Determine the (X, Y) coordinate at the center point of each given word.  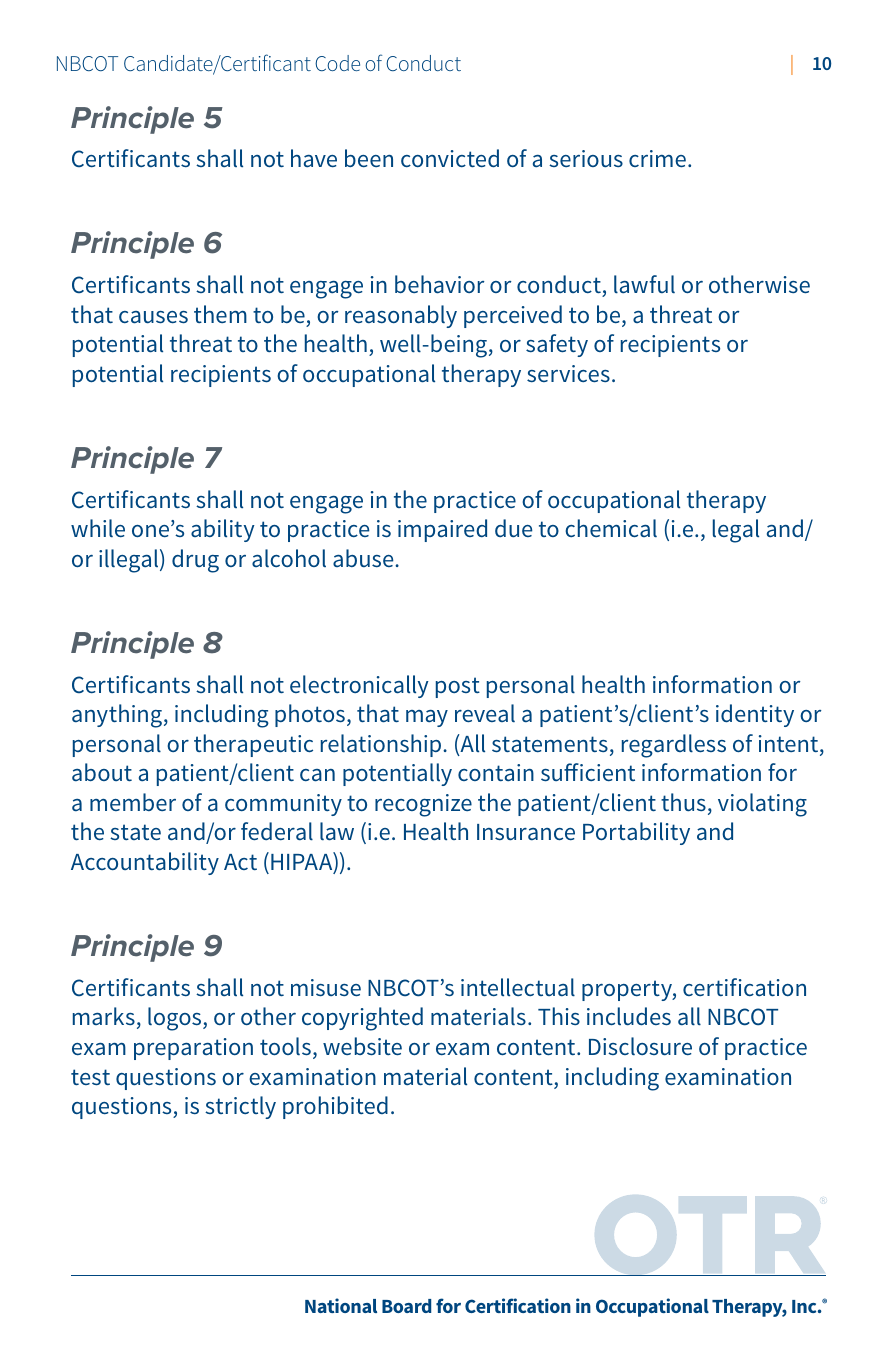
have (314, 158)
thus (683, 802)
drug (195, 561)
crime (657, 158)
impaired (442, 530)
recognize (423, 805)
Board (406, 1306)
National (341, 1305)
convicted (450, 158)
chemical (611, 528)
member (133, 802)
